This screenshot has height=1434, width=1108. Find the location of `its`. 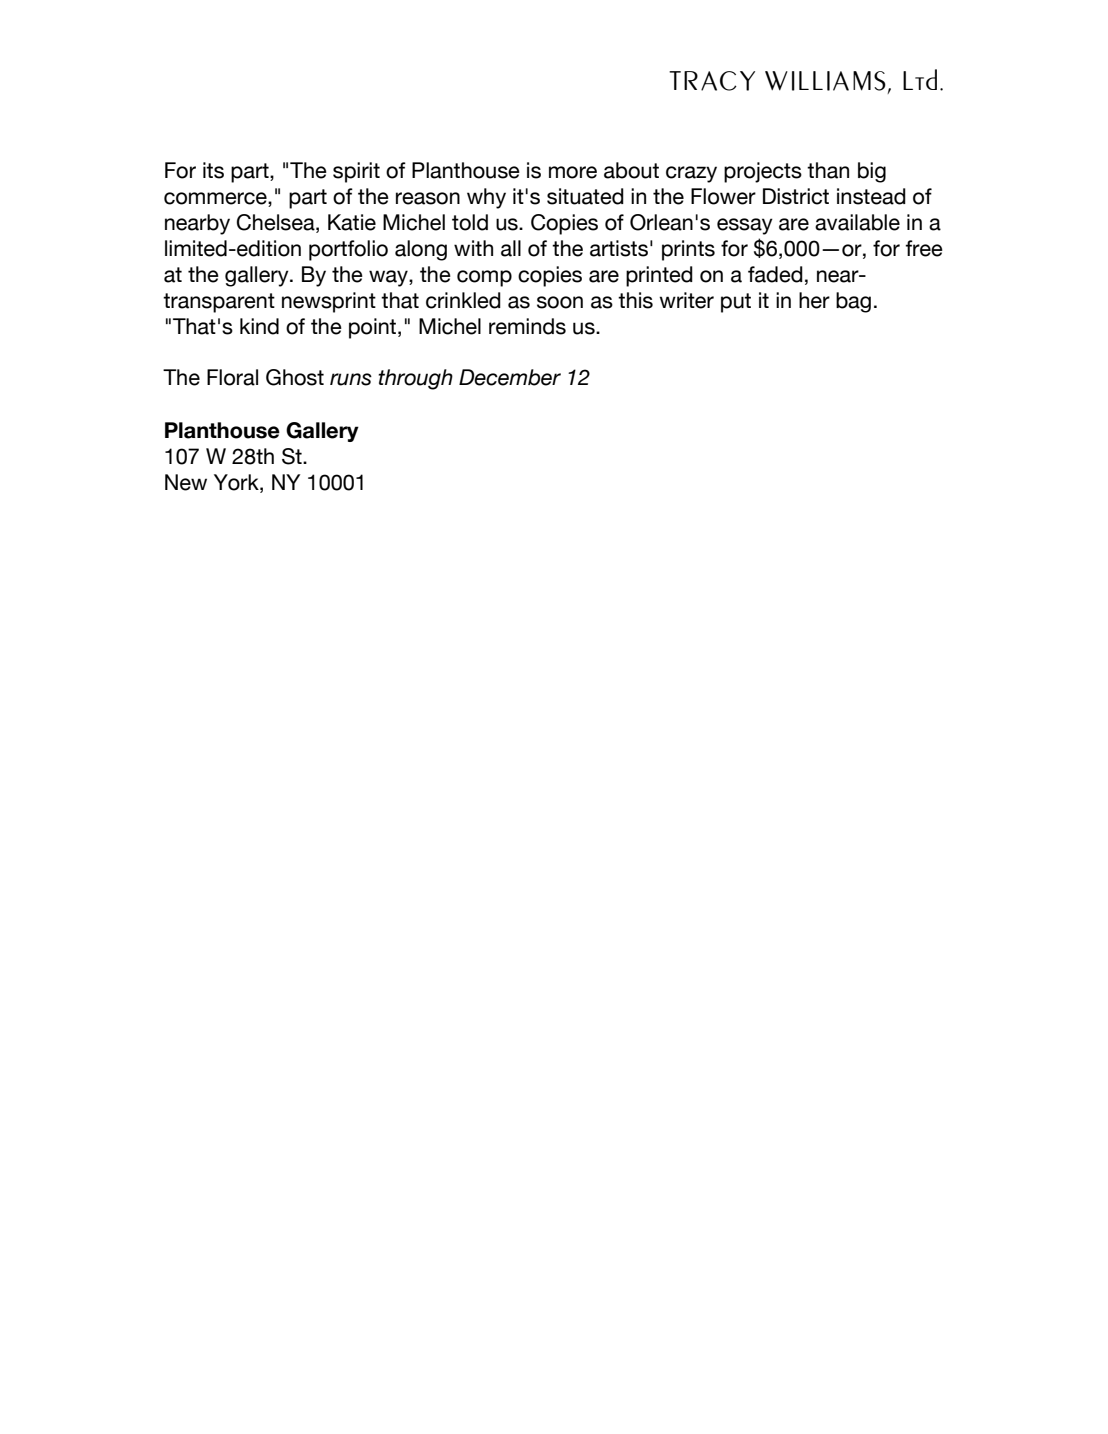

its is located at coordinates (213, 170).
